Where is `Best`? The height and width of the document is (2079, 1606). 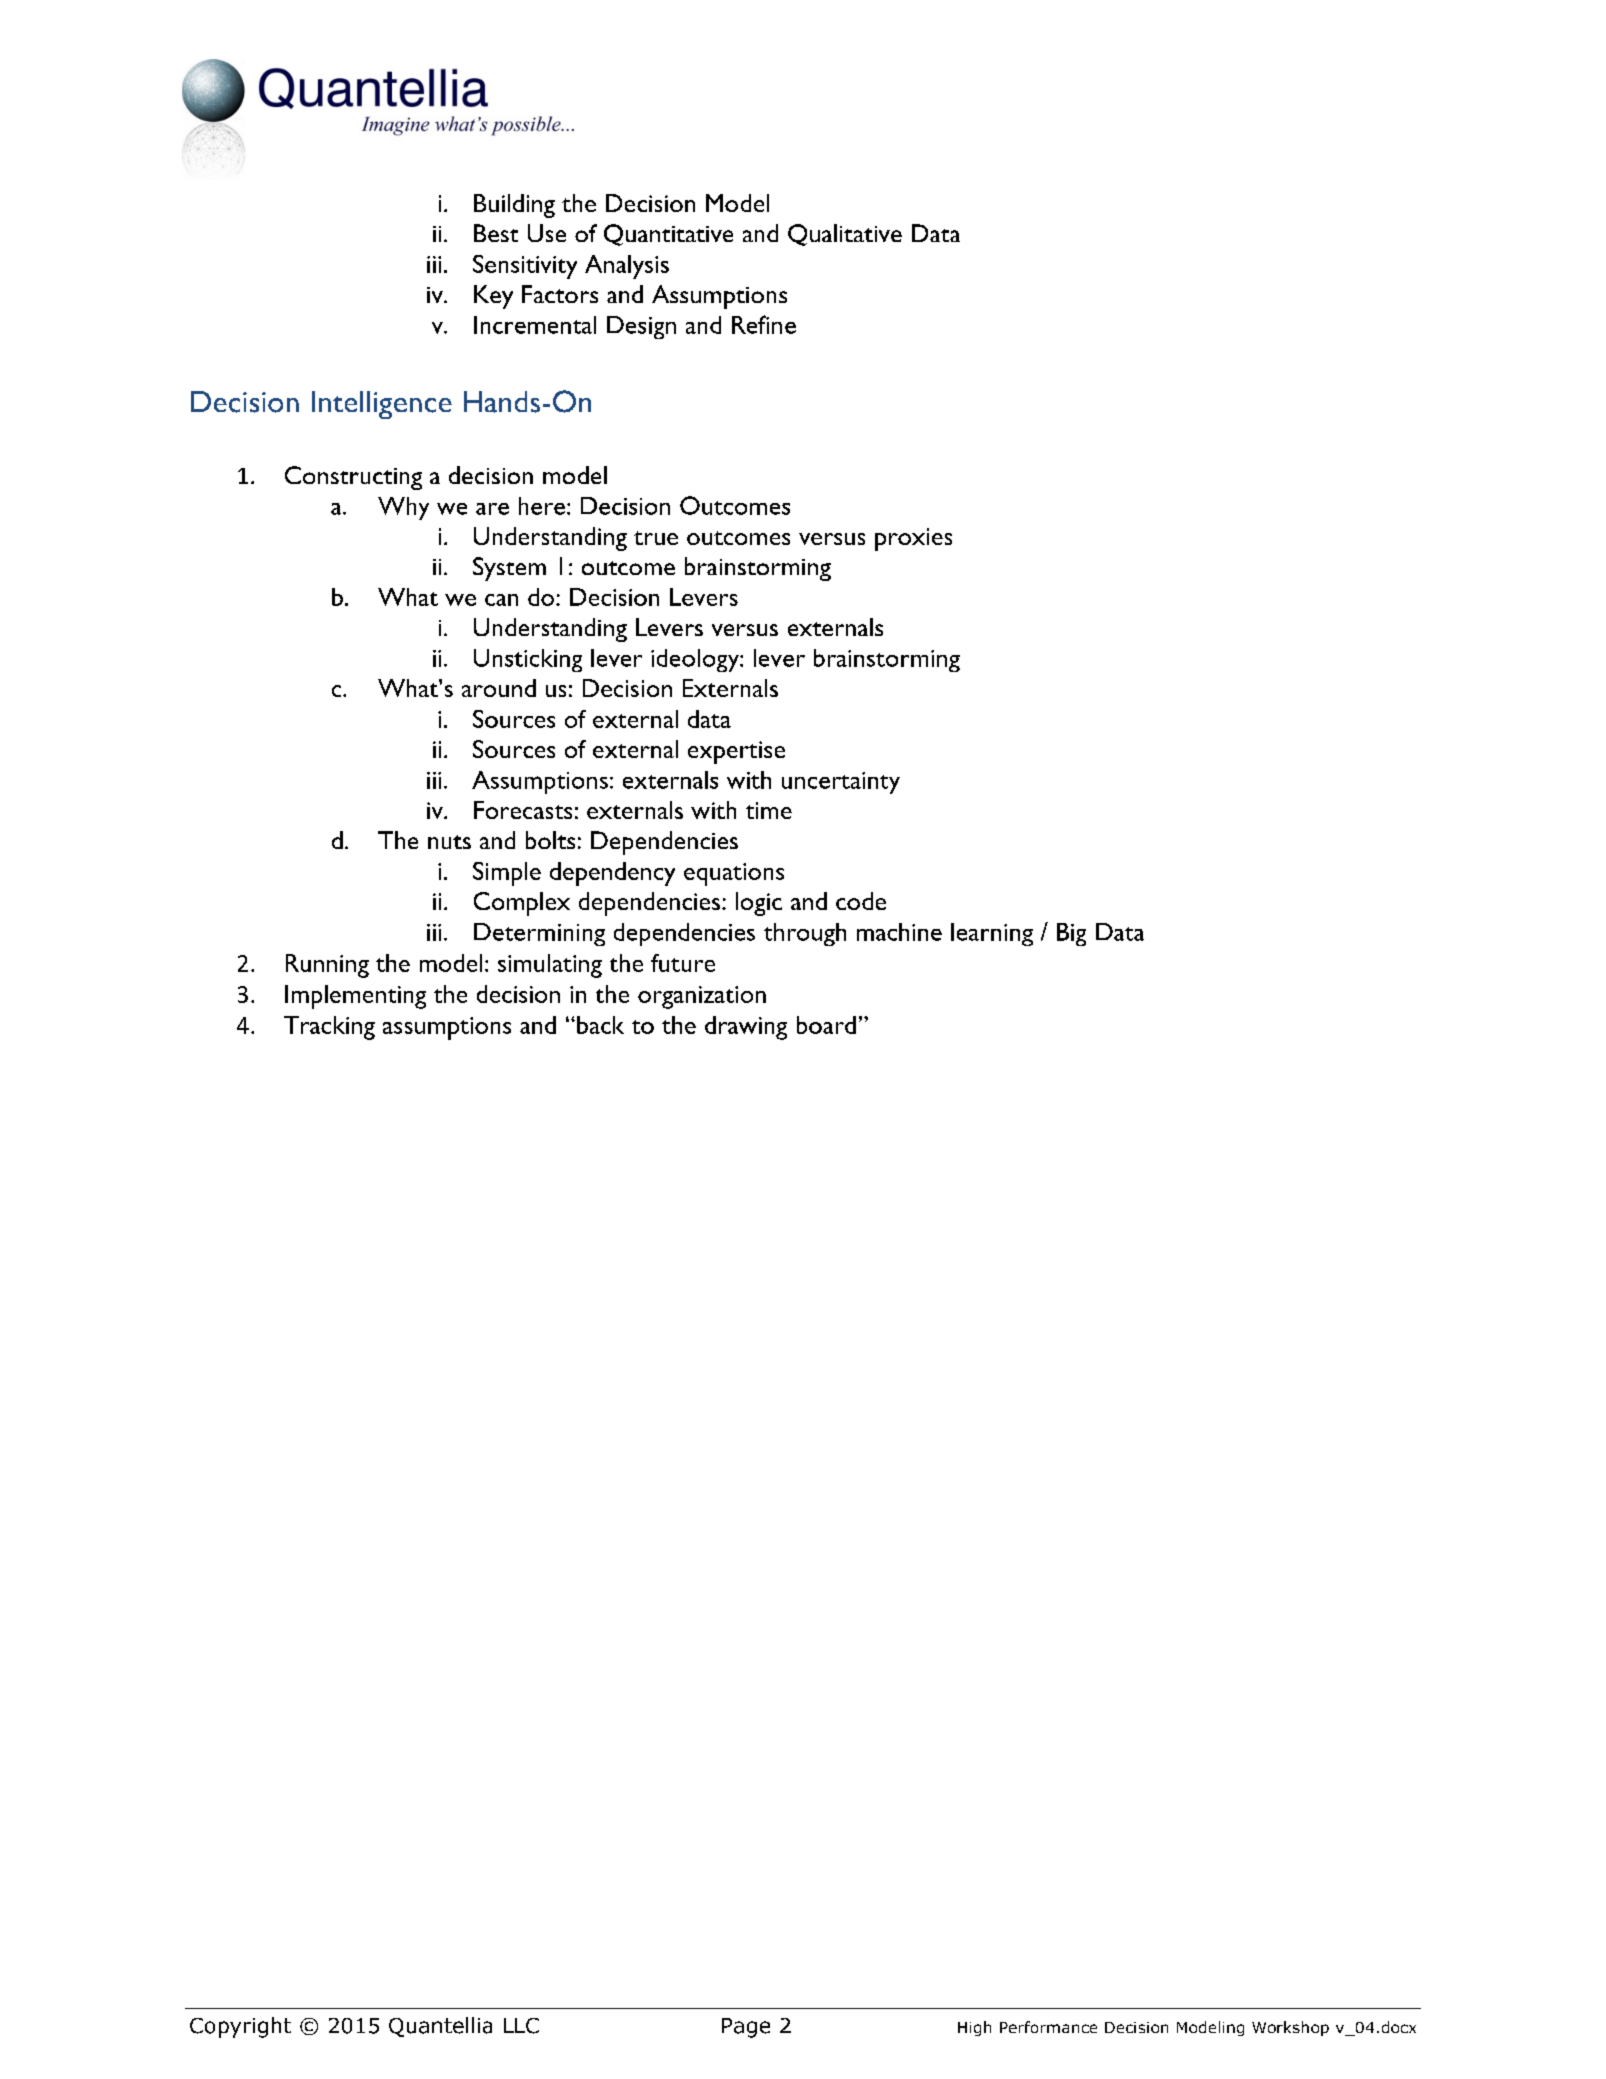 Best is located at coordinates (496, 233).
